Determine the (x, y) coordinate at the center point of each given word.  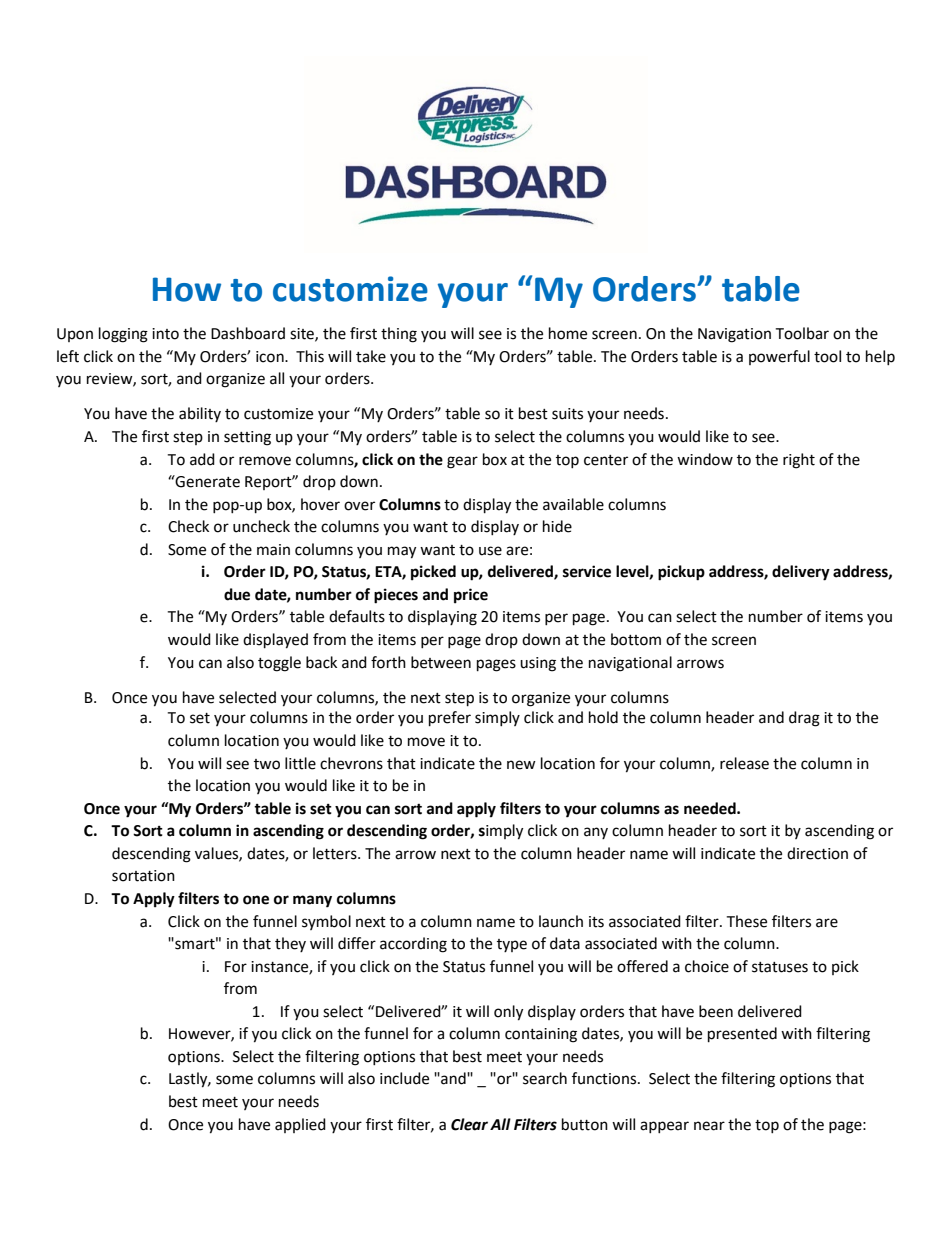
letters (336, 853)
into (165, 334)
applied (300, 1125)
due (237, 594)
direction (817, 853)
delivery (801, 573)
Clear (469, 1124)
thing (399, 335)
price (471, 596)
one (256, 900)
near (709, 1126)
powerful (779, 357)
